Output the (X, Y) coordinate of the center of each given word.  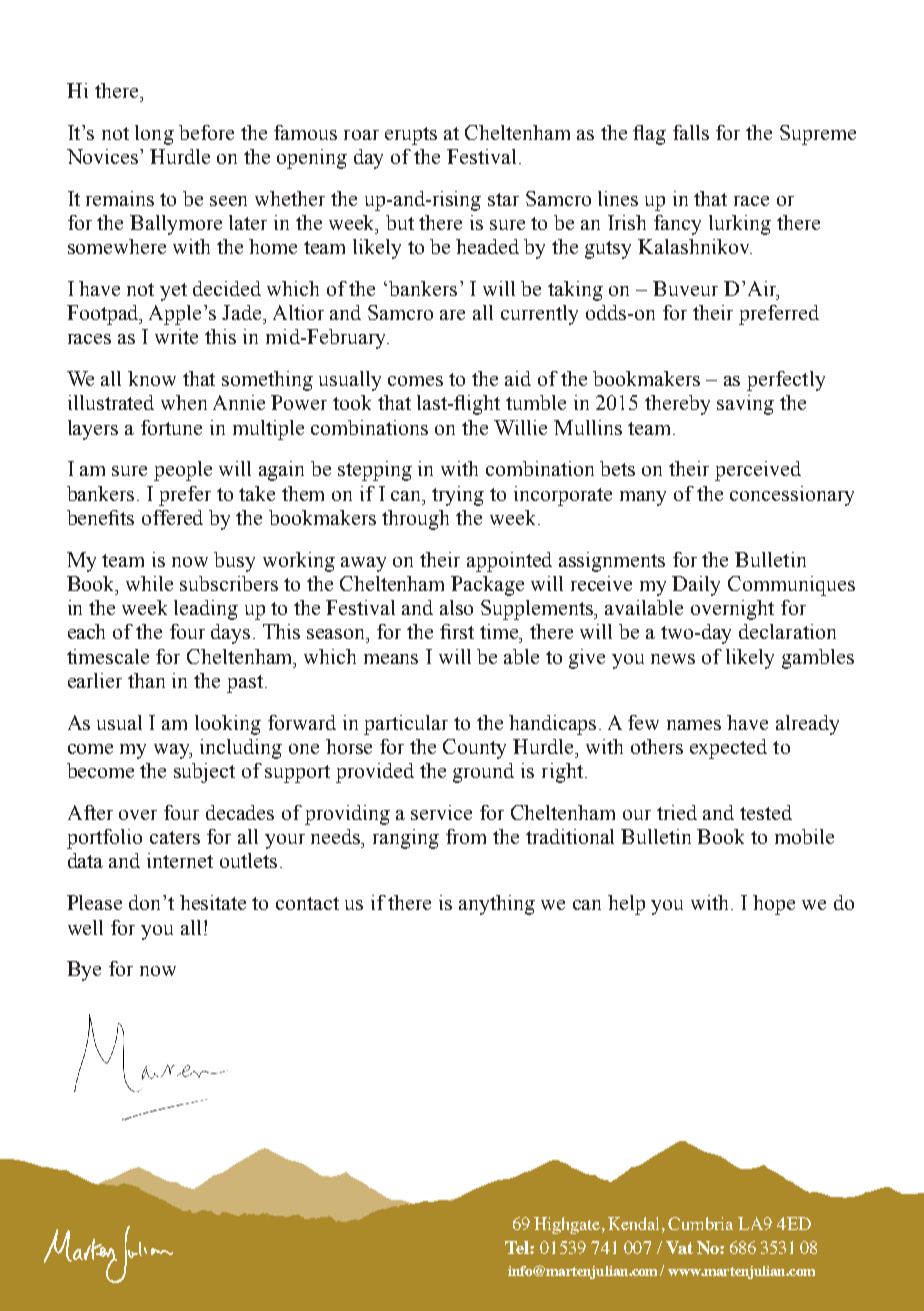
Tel (518, 1247)
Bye (84, 971)
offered (172, 517)
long (154, 135)
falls (691, 132)
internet (180, 860)
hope (774, 905)
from (466, 836)
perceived (758, 471)
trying (458, 496)
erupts (411, 136)
